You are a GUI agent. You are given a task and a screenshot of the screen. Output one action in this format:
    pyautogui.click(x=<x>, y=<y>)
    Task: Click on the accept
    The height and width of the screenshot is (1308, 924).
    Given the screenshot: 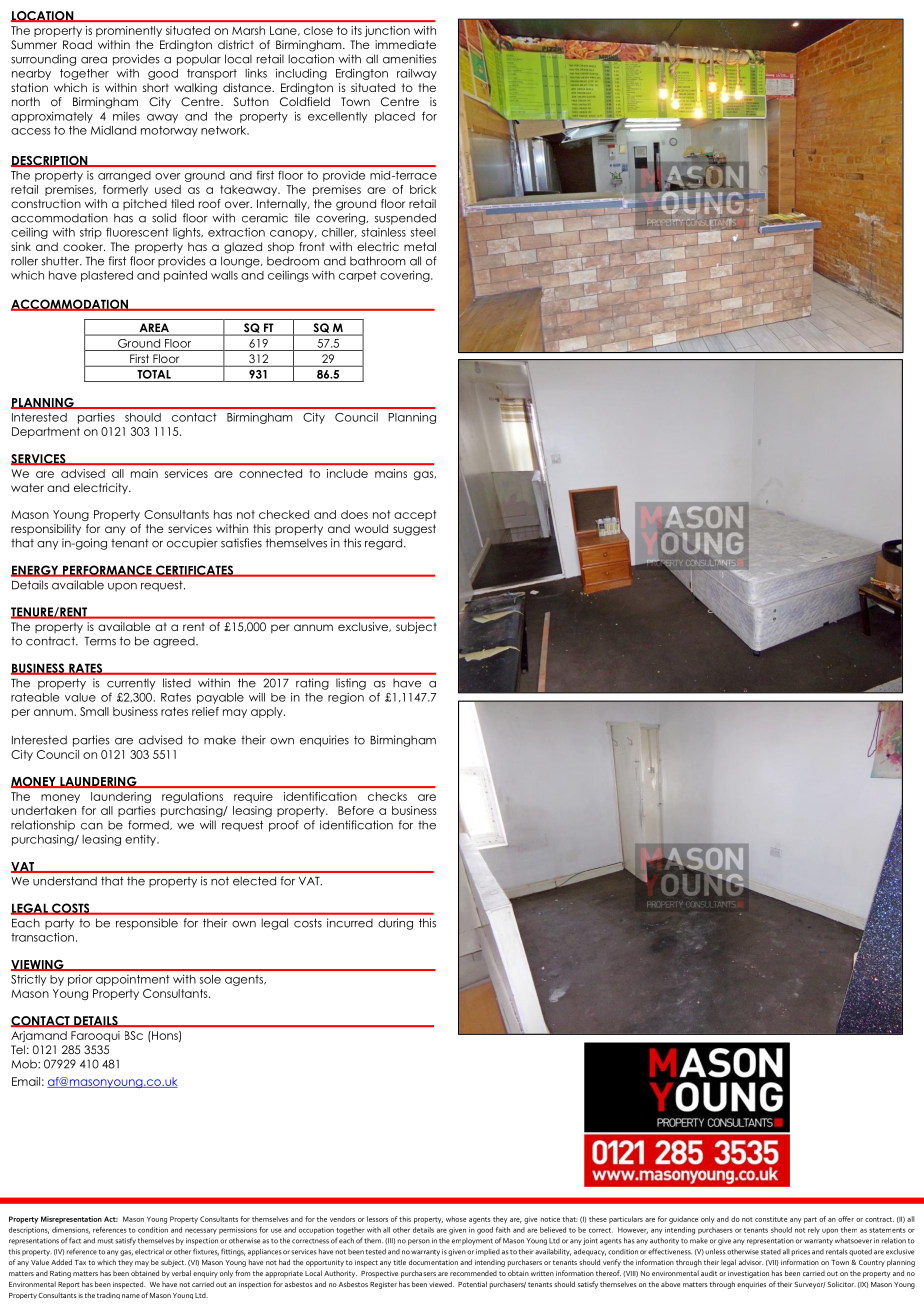 What is the action you would take?
    pyautogui.click(x=415, y=515)
